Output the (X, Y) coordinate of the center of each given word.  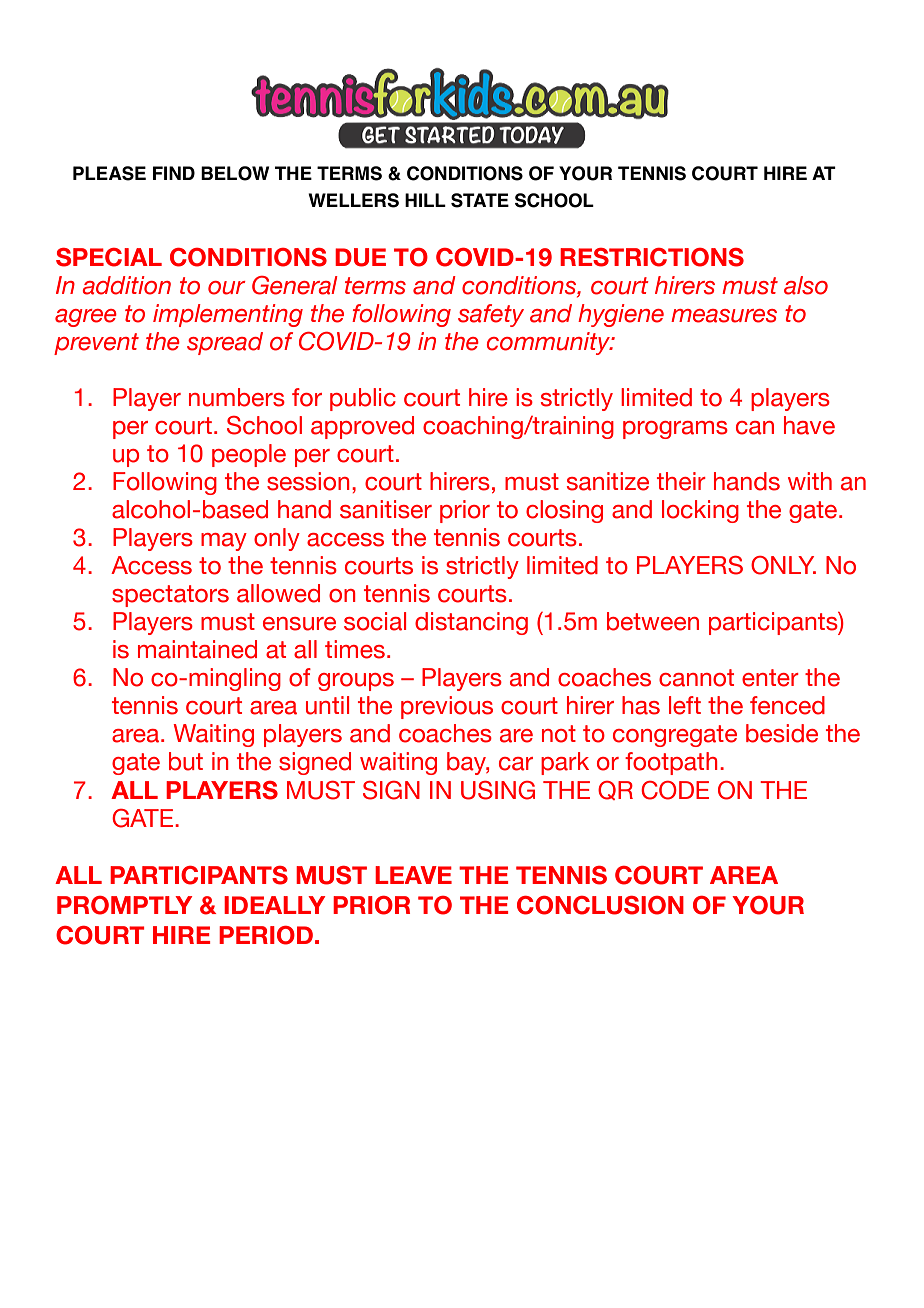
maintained (197, 649)
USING (498, 790)
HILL (425, 200)
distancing (471, 623)
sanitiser (386, 509)
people (249, 455)
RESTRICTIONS (652, 257)
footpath (671, 763)
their (681, 481)
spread (225, 343)
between (653, 621)
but (186, 761)
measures (724, 316)
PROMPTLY (124, 905)
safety (491, 315)
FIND (174, 173)
